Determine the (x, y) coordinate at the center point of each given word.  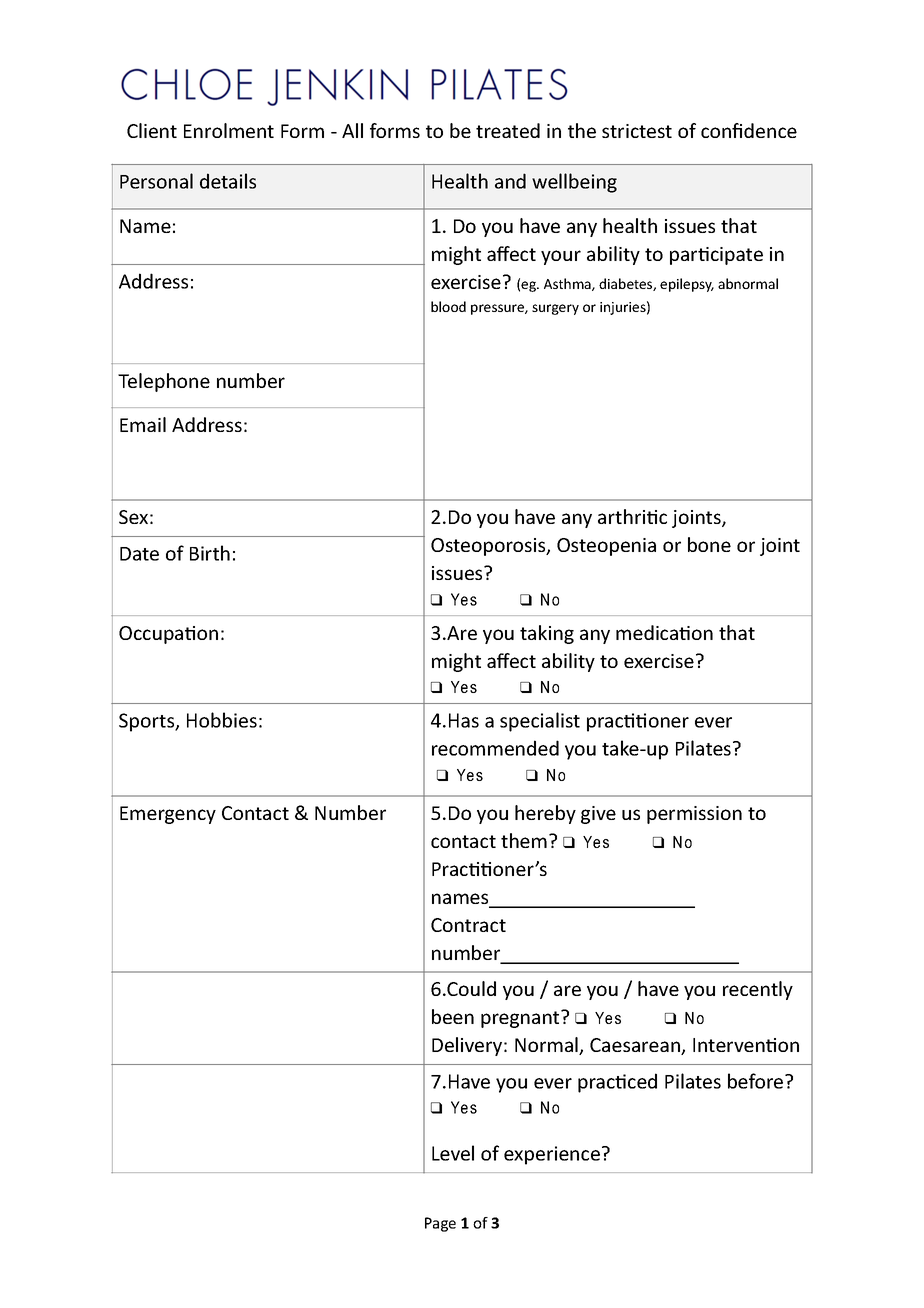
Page (440, 1224)
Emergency (168, 815)
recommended (495, 748)
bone (709, 544)
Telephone (164, 382)
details (228, 181)
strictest (637, 131)
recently (758, 990)
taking (547, 634)
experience (552, 1155)
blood (448, 306)
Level (453, 1153)
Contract (468, 925)
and (510, 181)
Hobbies (222, 720)
